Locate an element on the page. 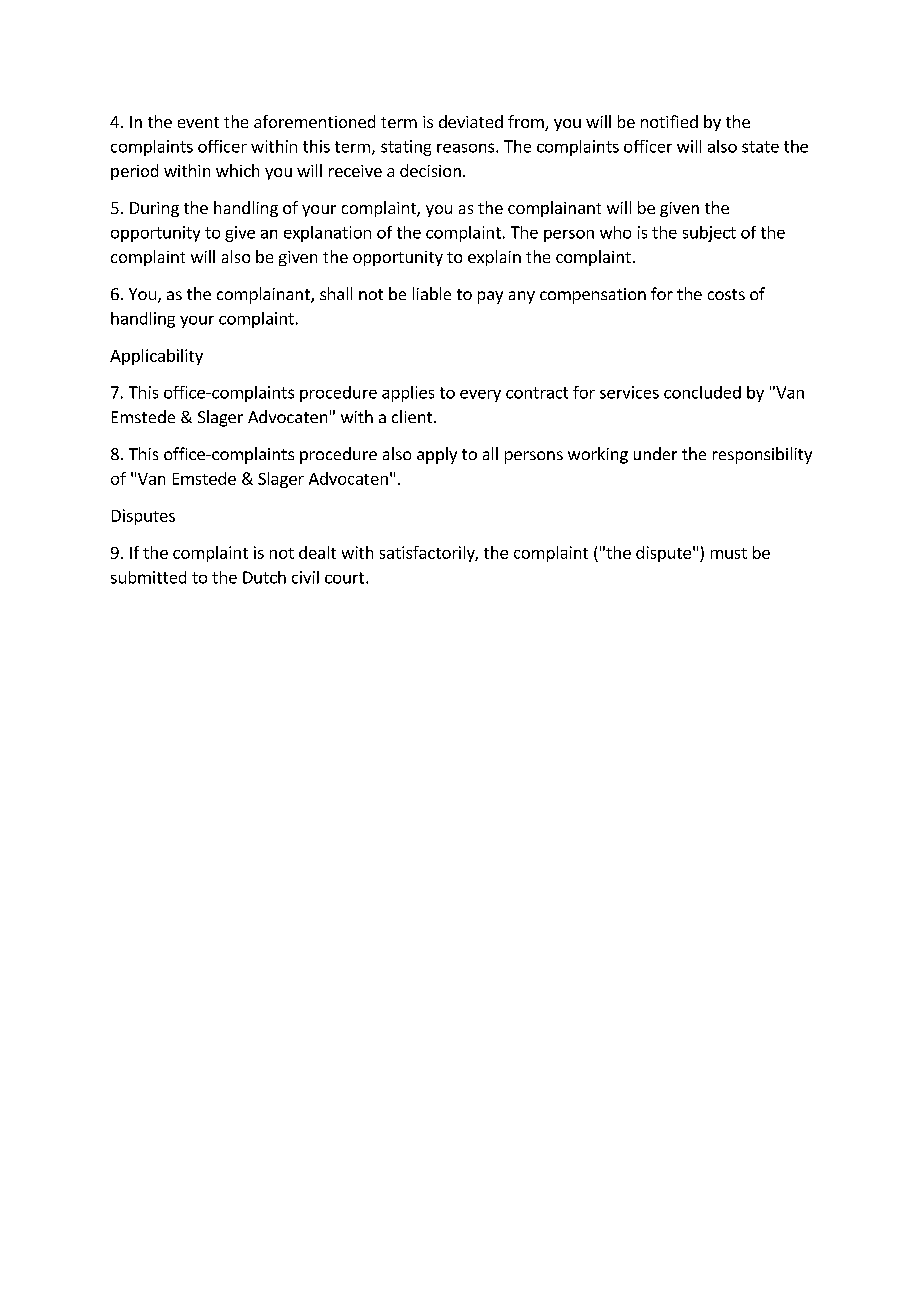 This page has width=924, height=1308. Applicability is located at coordinates (156, 357).
